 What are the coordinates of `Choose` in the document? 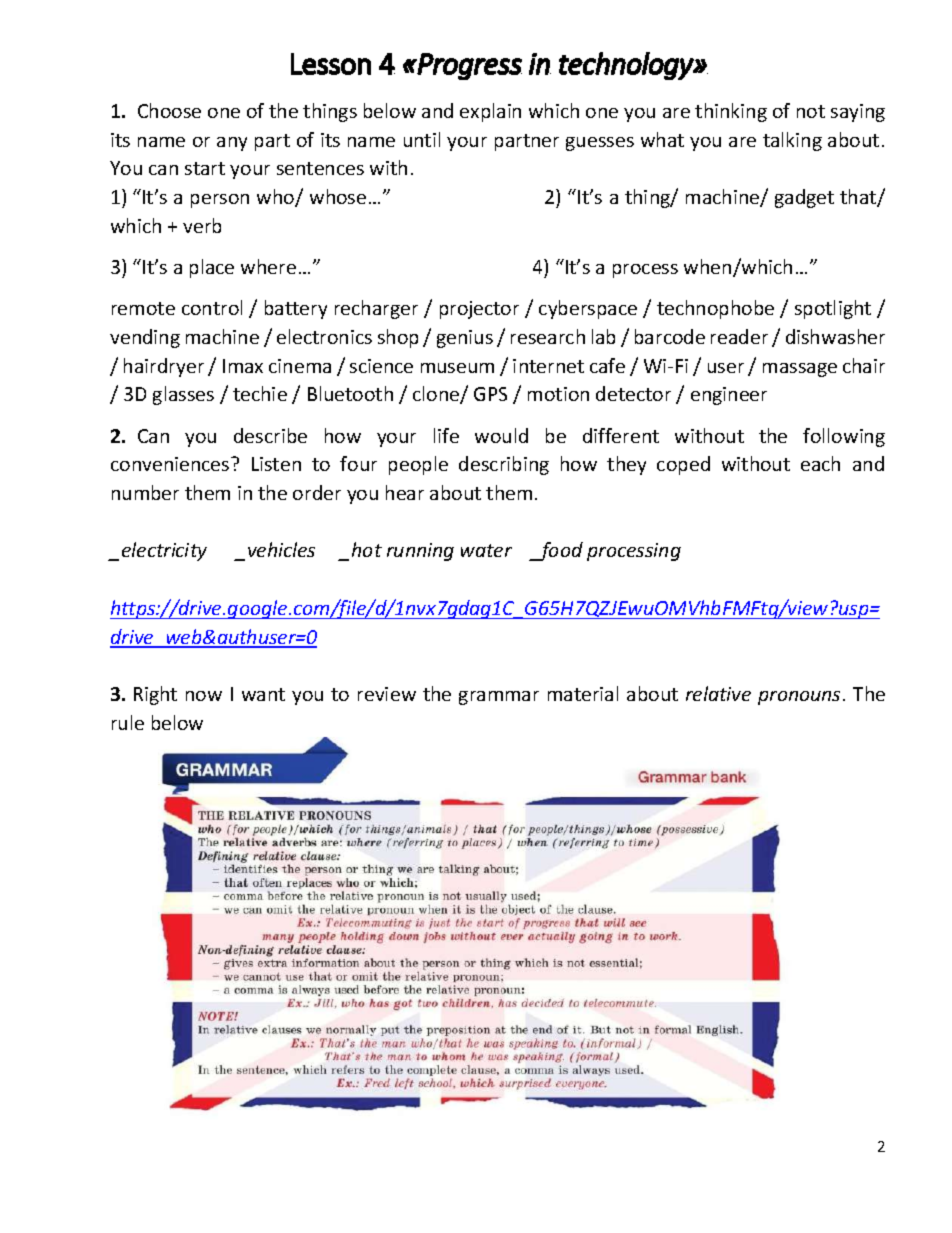 It's located at (169, 110).
